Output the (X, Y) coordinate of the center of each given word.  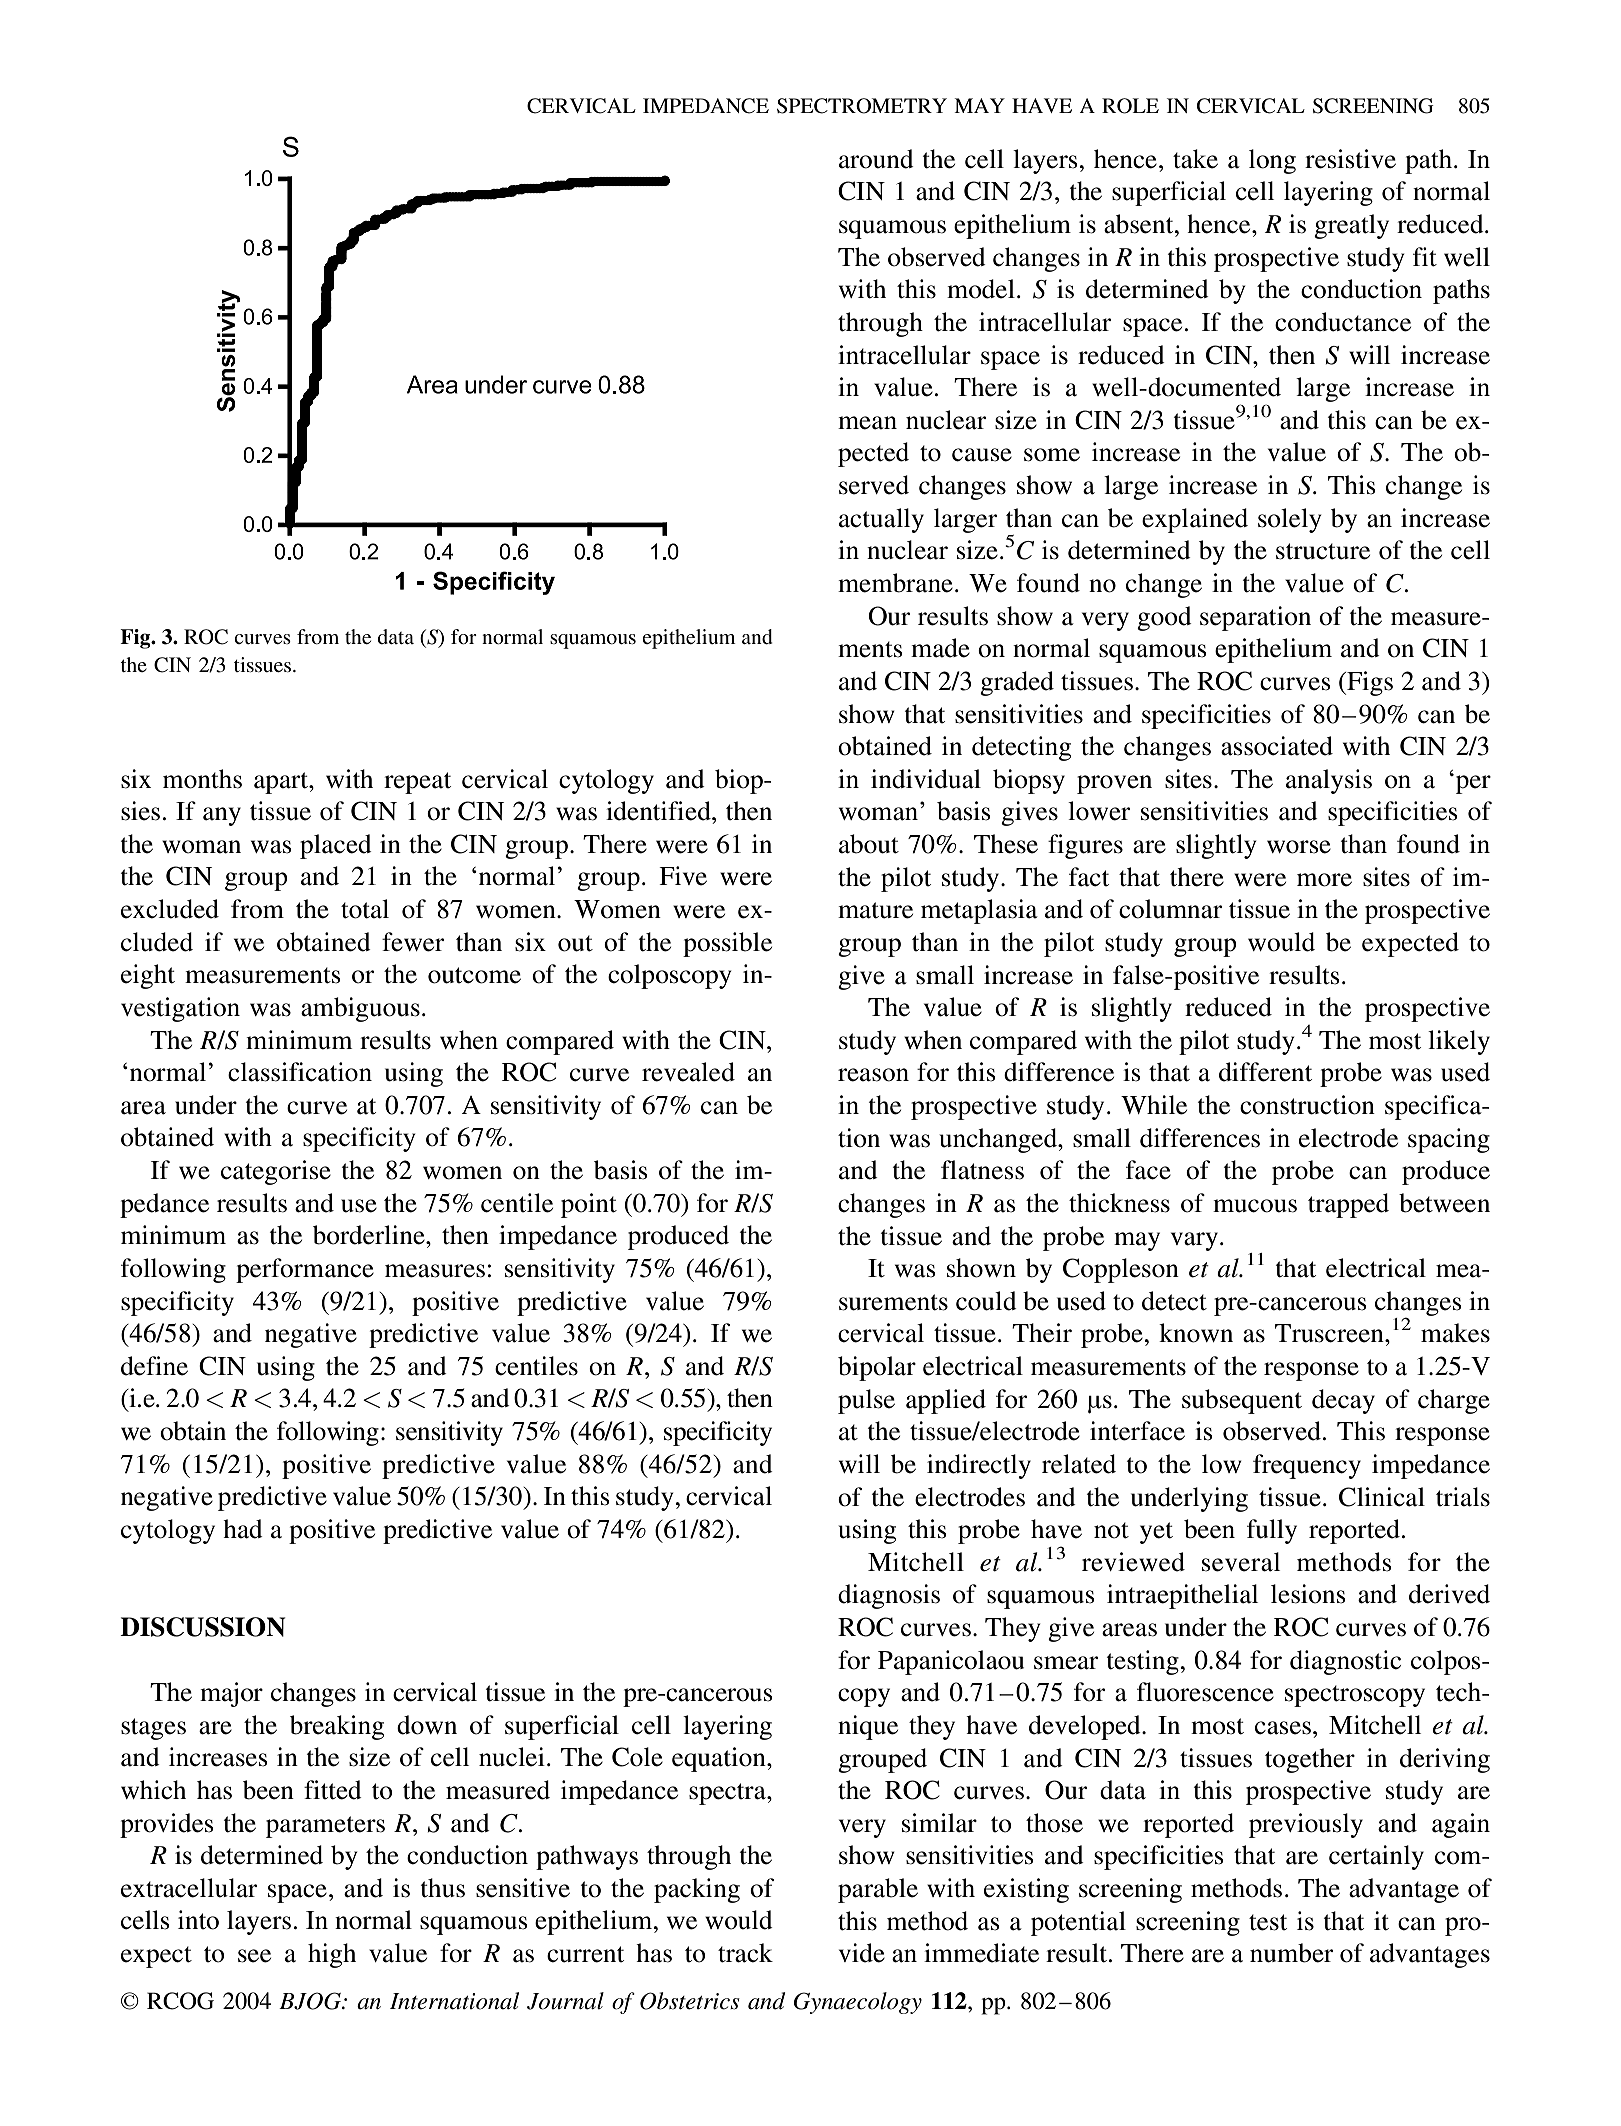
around (876, 159)
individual (926, 779)
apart (282, 783)
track (745, 1953)
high (332, 1955)
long (1272, 161)
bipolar (877, 1368)
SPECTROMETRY (862, 106)
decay (1343, 1401)
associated (1277, 746)
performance (305, 1270)
